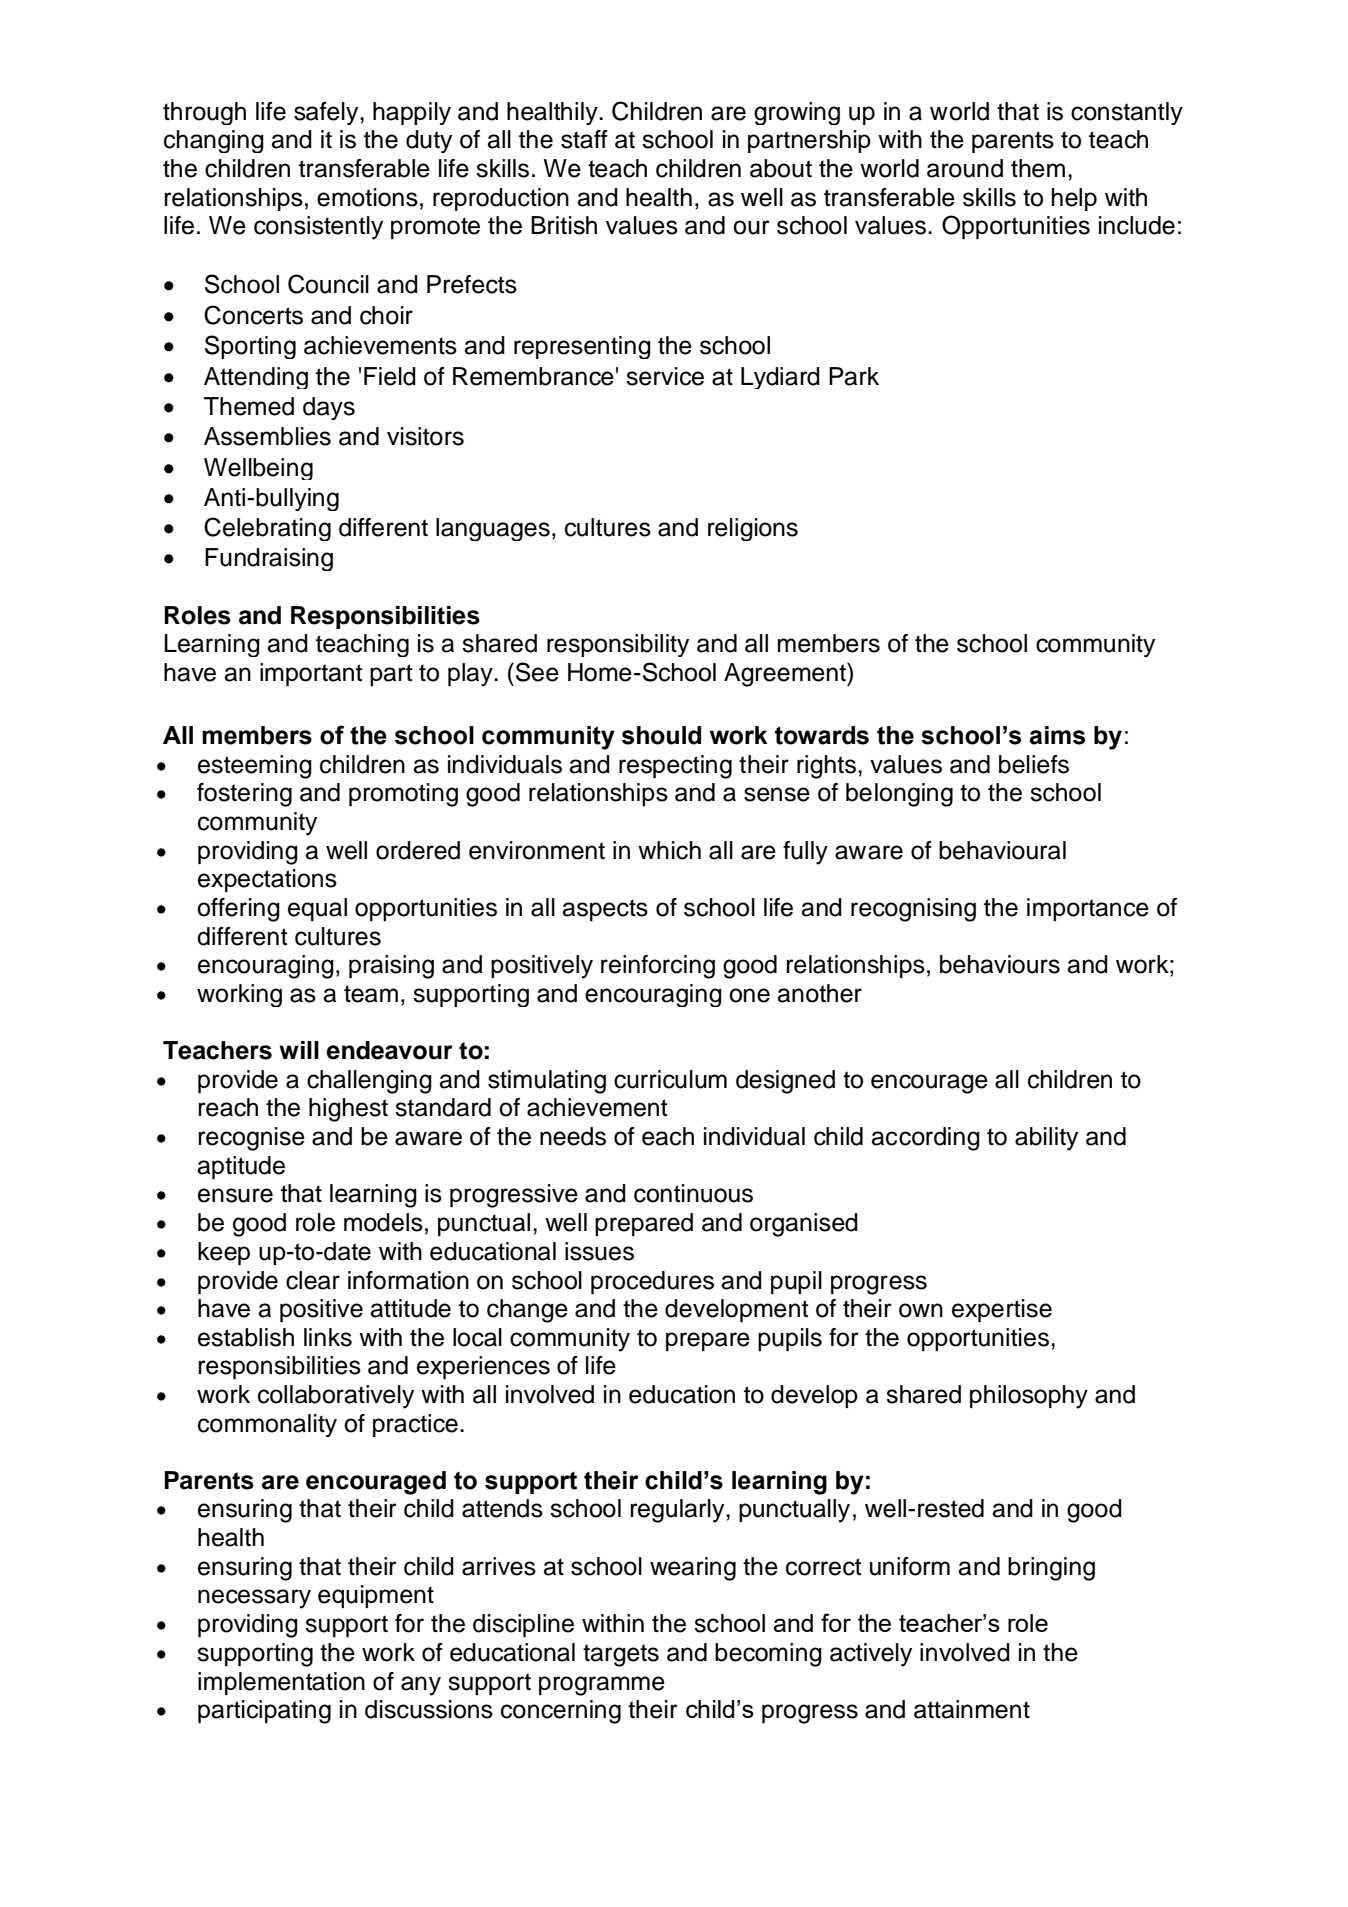 Image resolution: width=1348 pixels, height=1907 pixels. What do you see at coordinates (281, 1683) in the page?
I see `implementation` at bounding box center [281, 1683].
